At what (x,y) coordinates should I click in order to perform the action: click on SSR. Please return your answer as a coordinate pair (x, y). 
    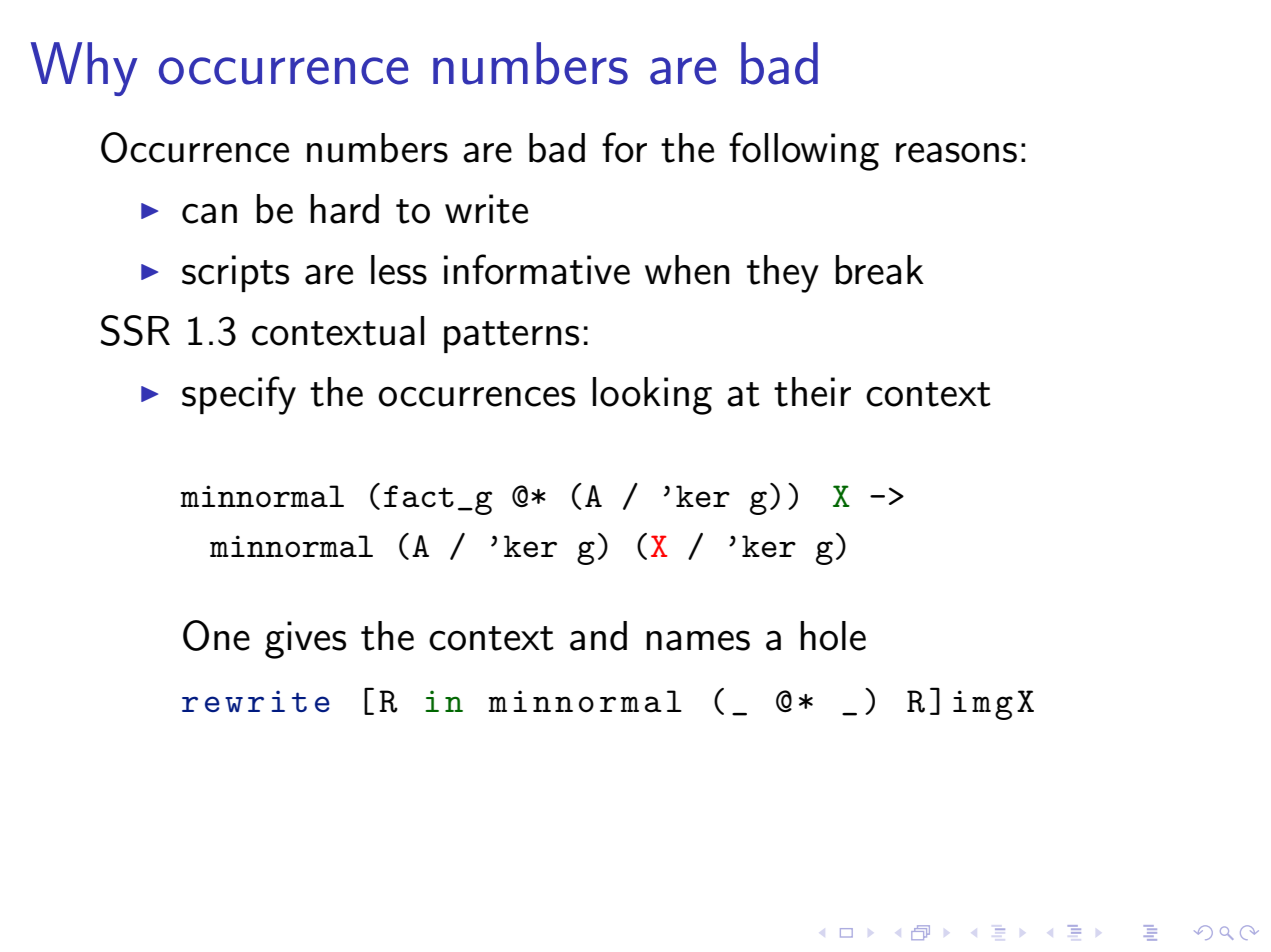
    Looking at the image, I should click on (135, 330).
